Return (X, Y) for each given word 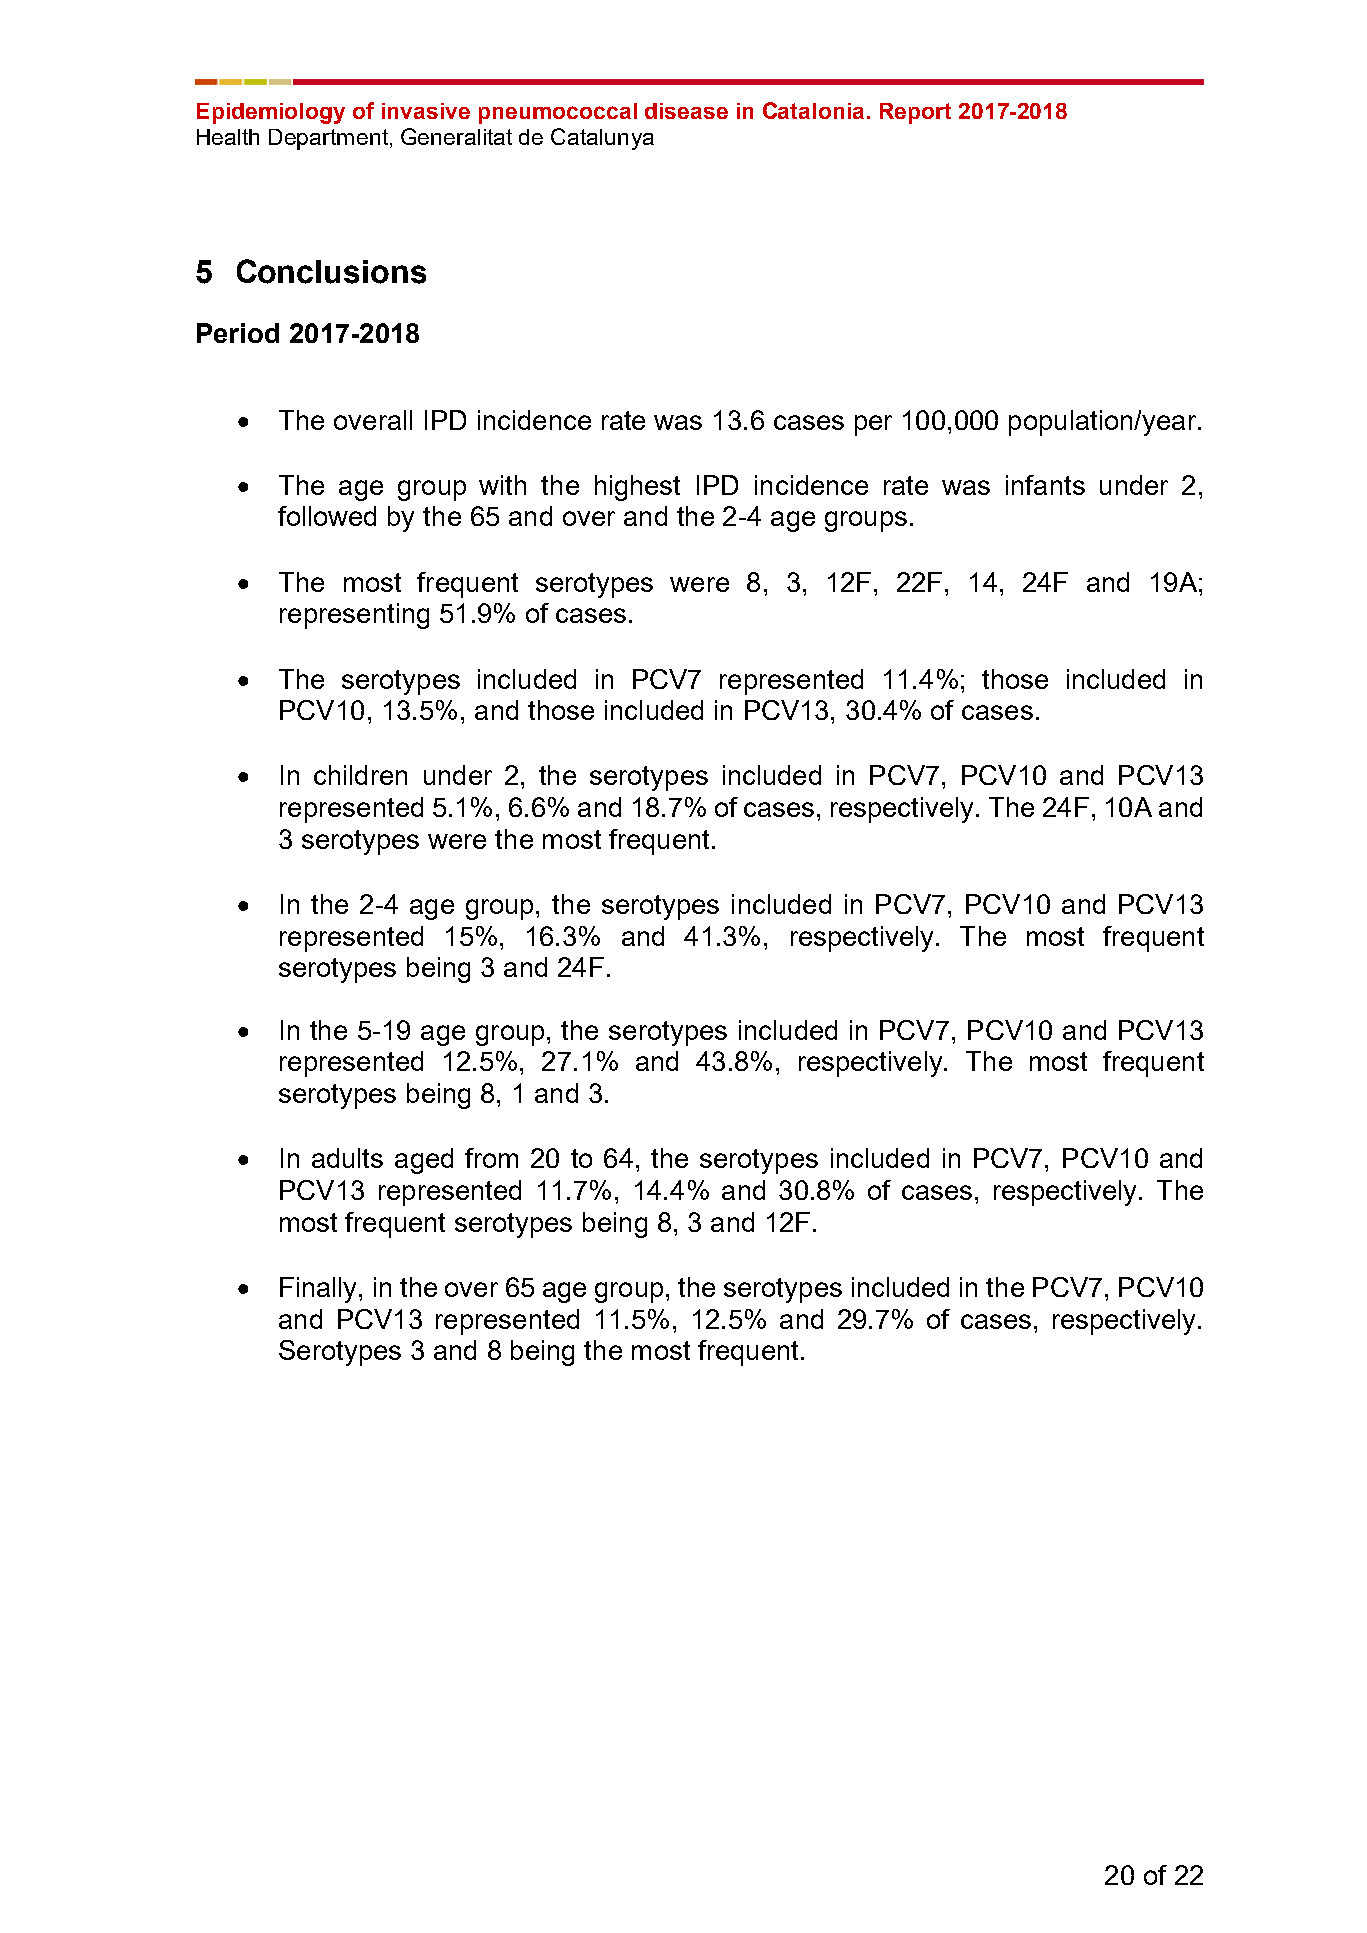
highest (637, 488)
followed (327, 516)
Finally (320, 1290)
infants (1045, 485)
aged (424, 1161)
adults (347, 1158)
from (491, 1158)
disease (686, 111)
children (360, 775)
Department (328, 139)
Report (915, 113)
